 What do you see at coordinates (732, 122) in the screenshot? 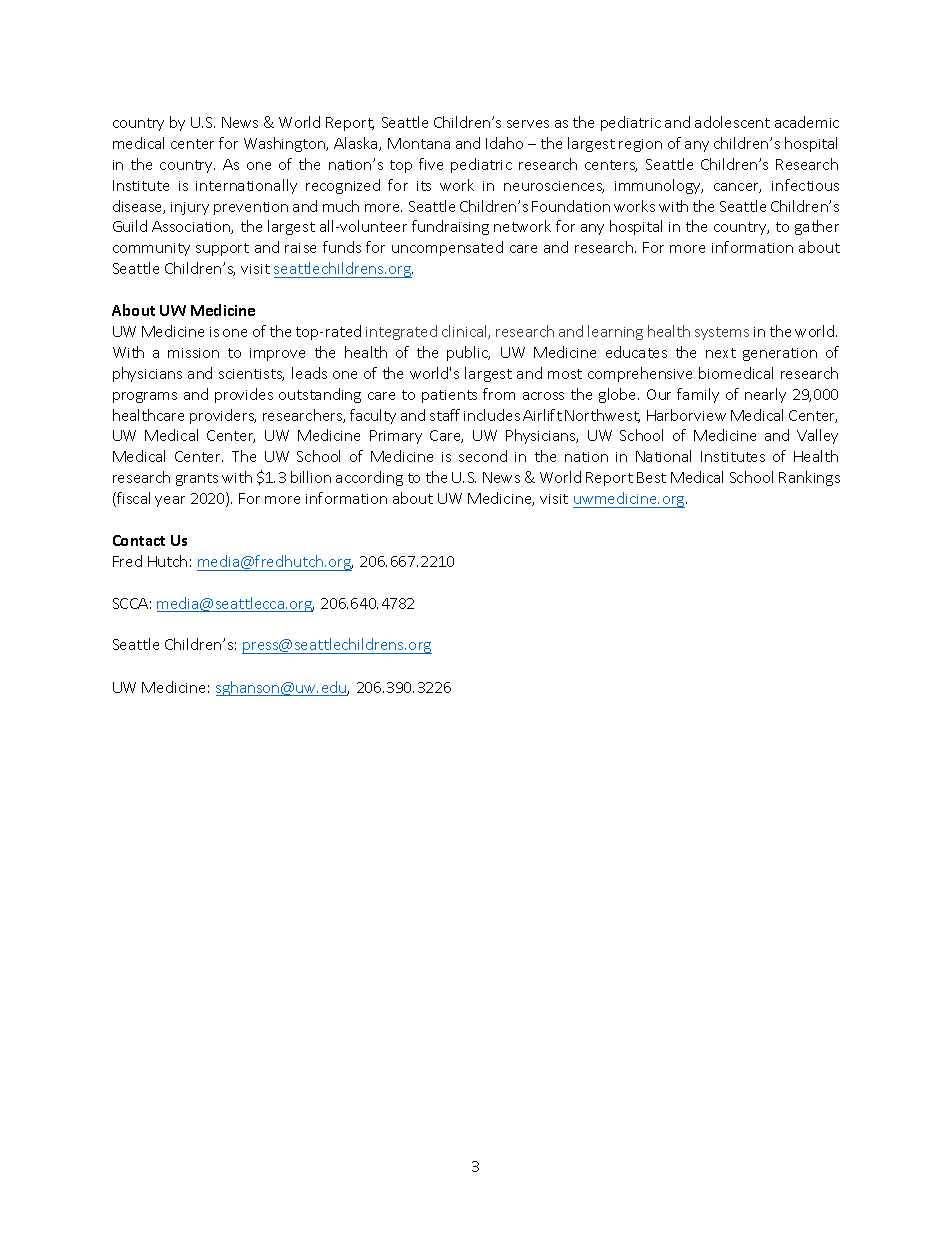
I see `adolescent` at bounding box center [732, 122].
